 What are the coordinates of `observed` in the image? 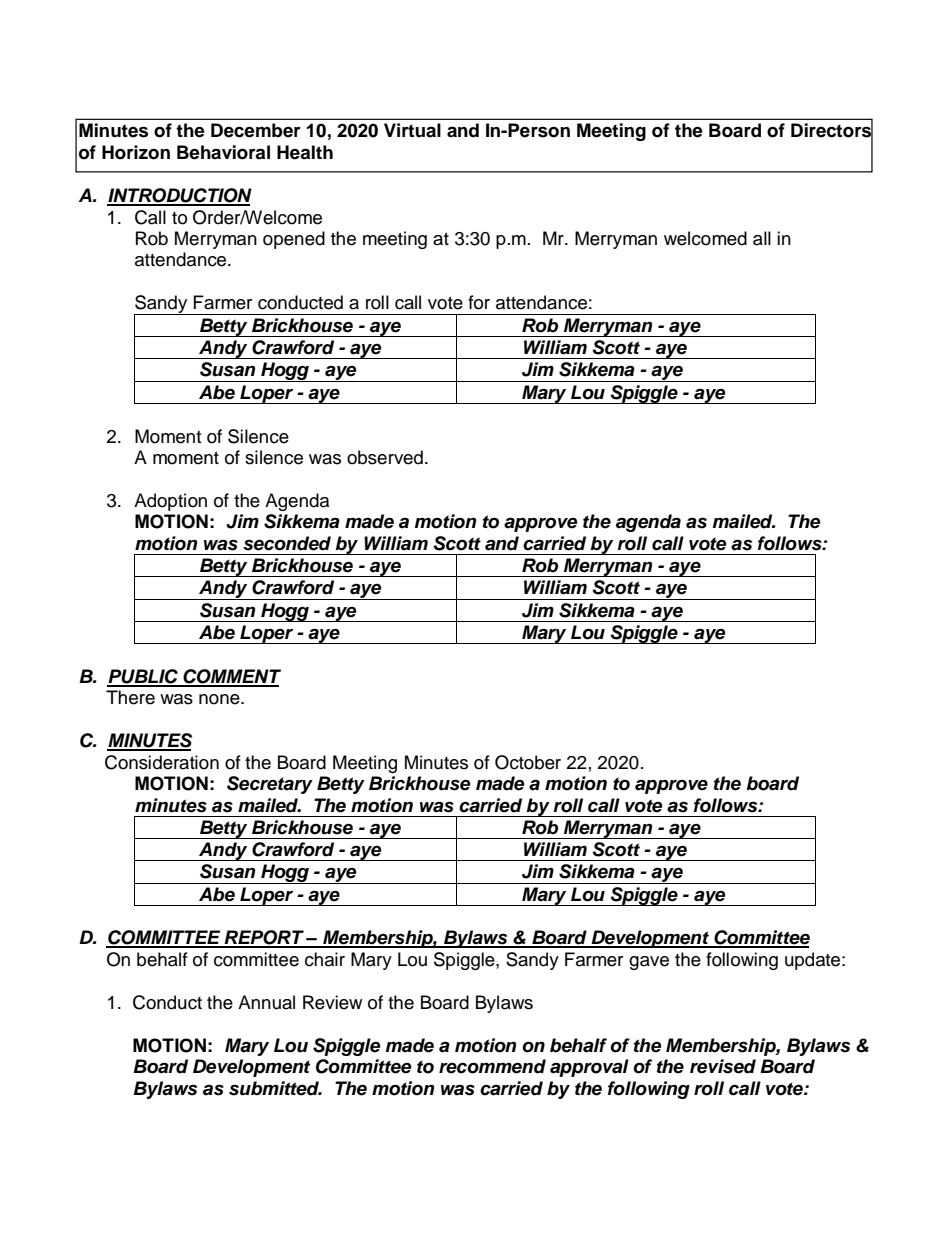 It's located at (385, 457).
